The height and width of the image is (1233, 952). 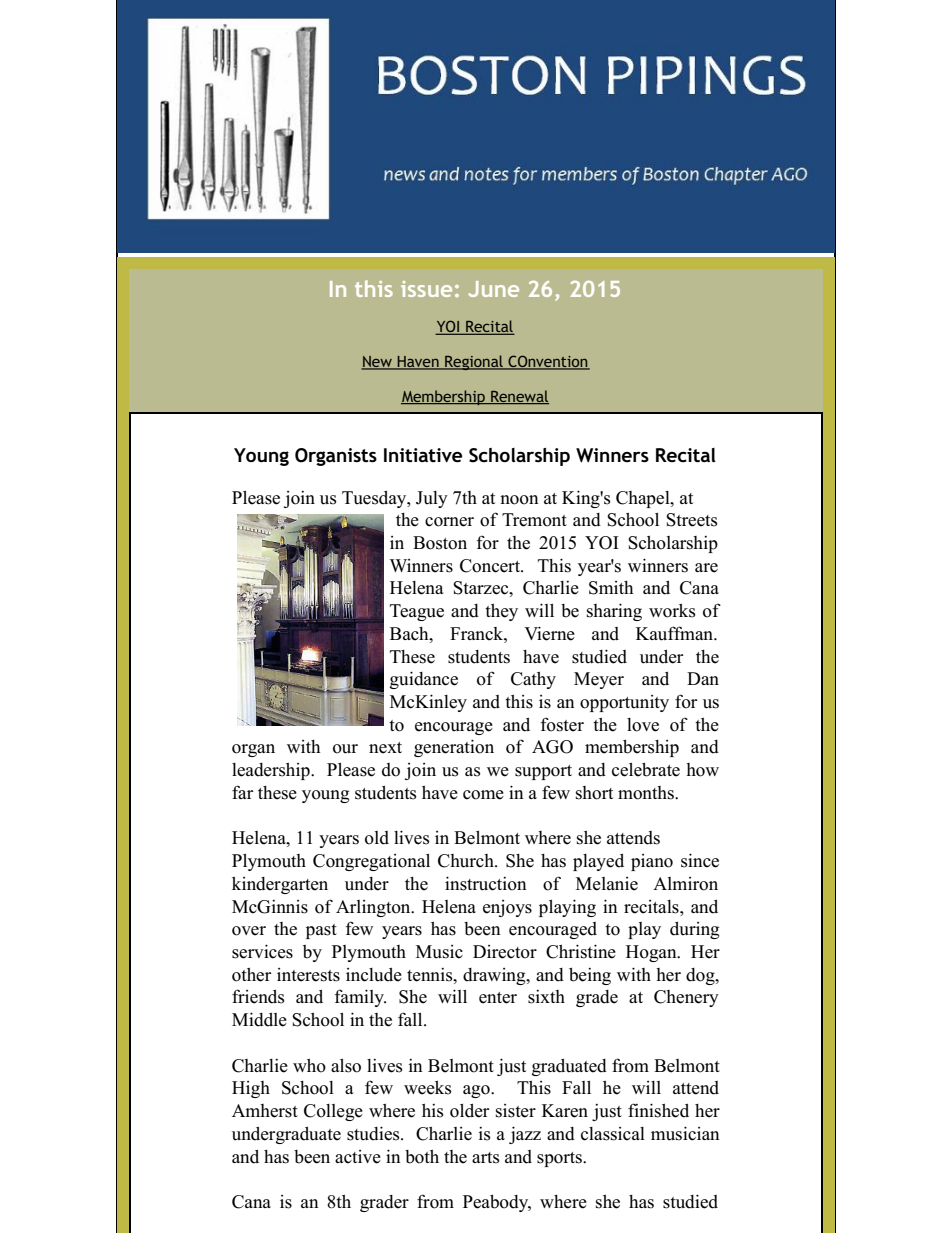 What do you see at coordinates (519, 397) in the image?
I see `Renewal` at bounding box center [519, 397].
